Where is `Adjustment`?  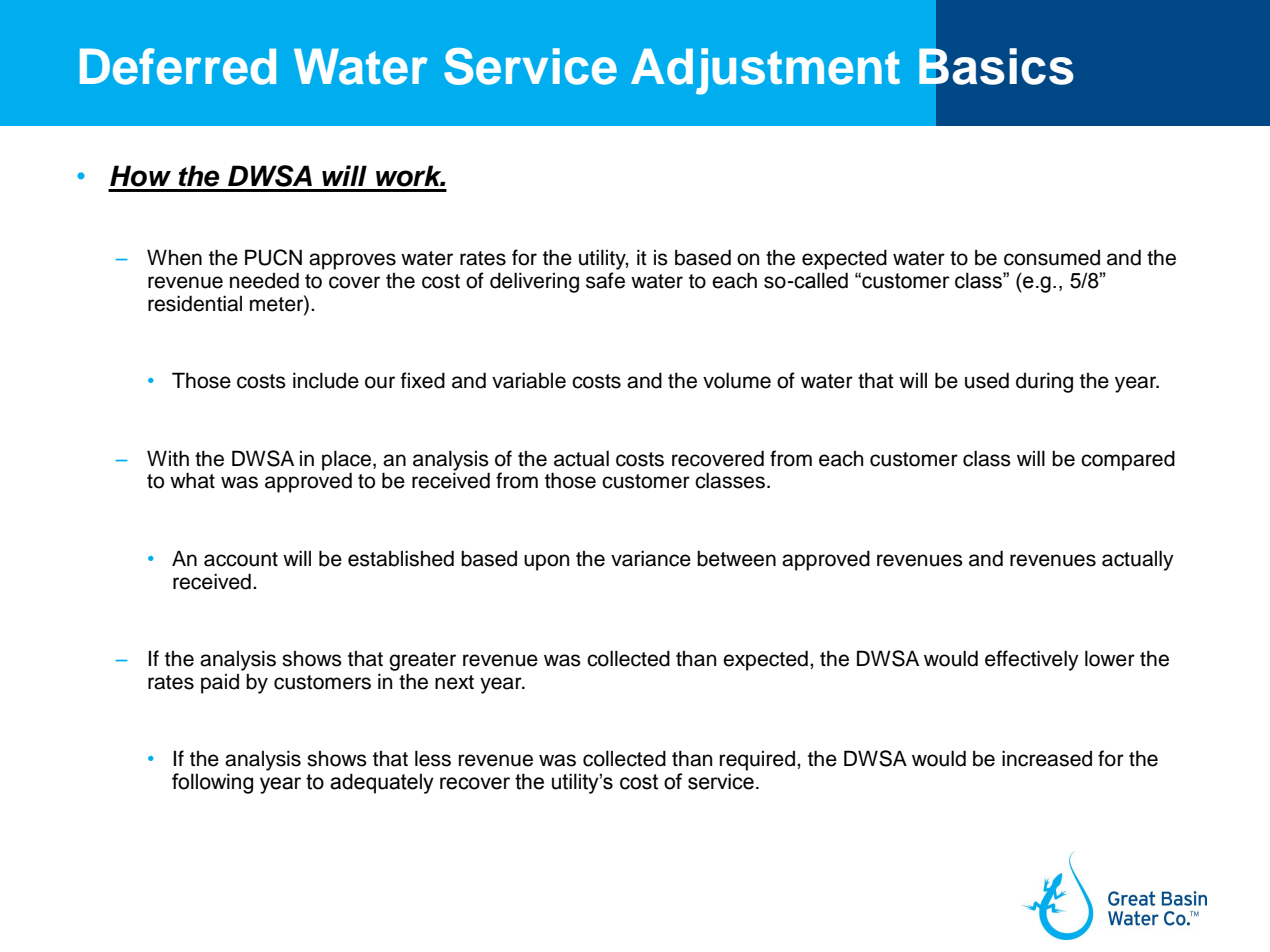 Adjustment is located at coordinates (765, 71).
